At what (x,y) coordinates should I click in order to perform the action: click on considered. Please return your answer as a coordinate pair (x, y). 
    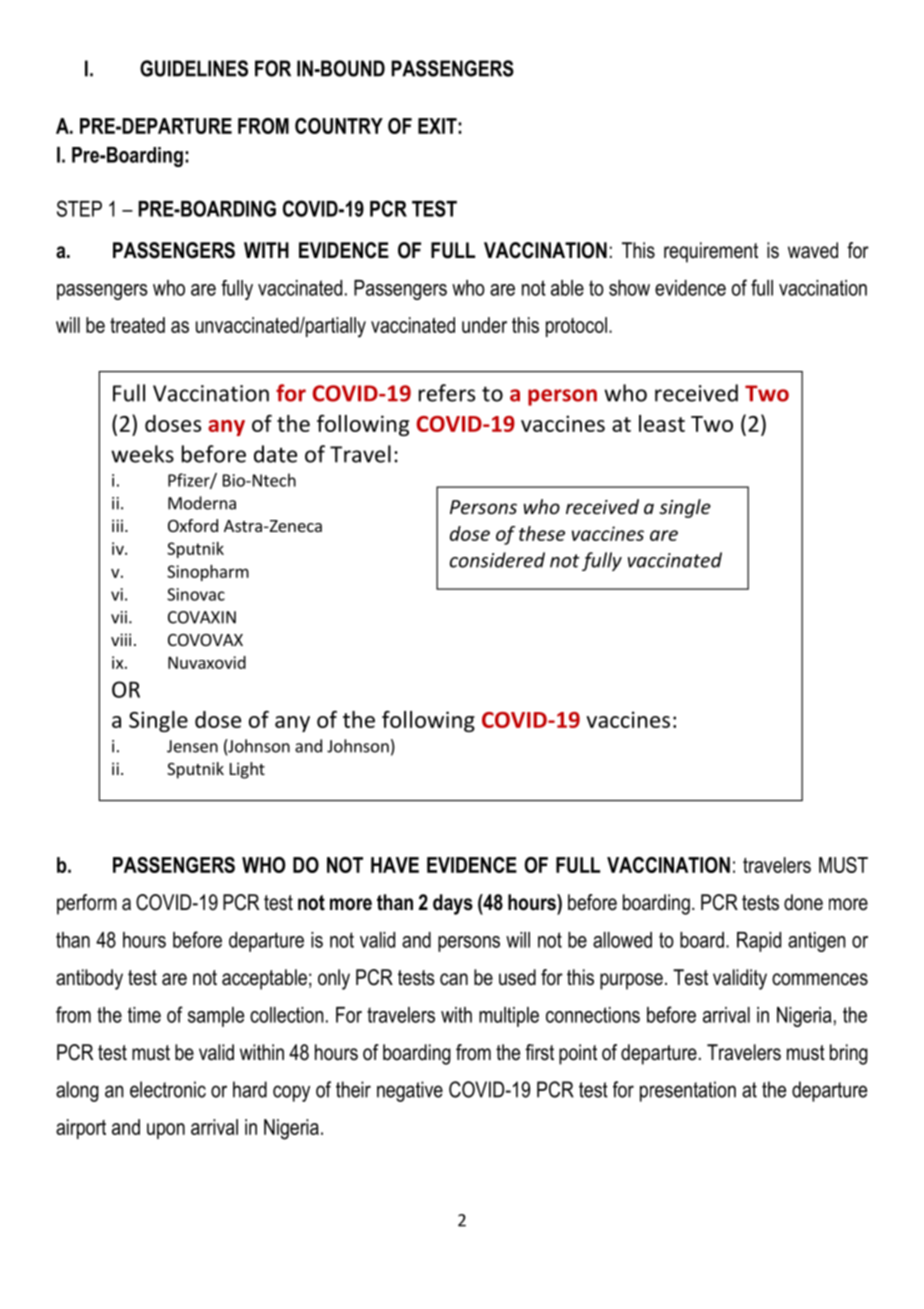
    Looking at the image, I should click on (497, 560).
